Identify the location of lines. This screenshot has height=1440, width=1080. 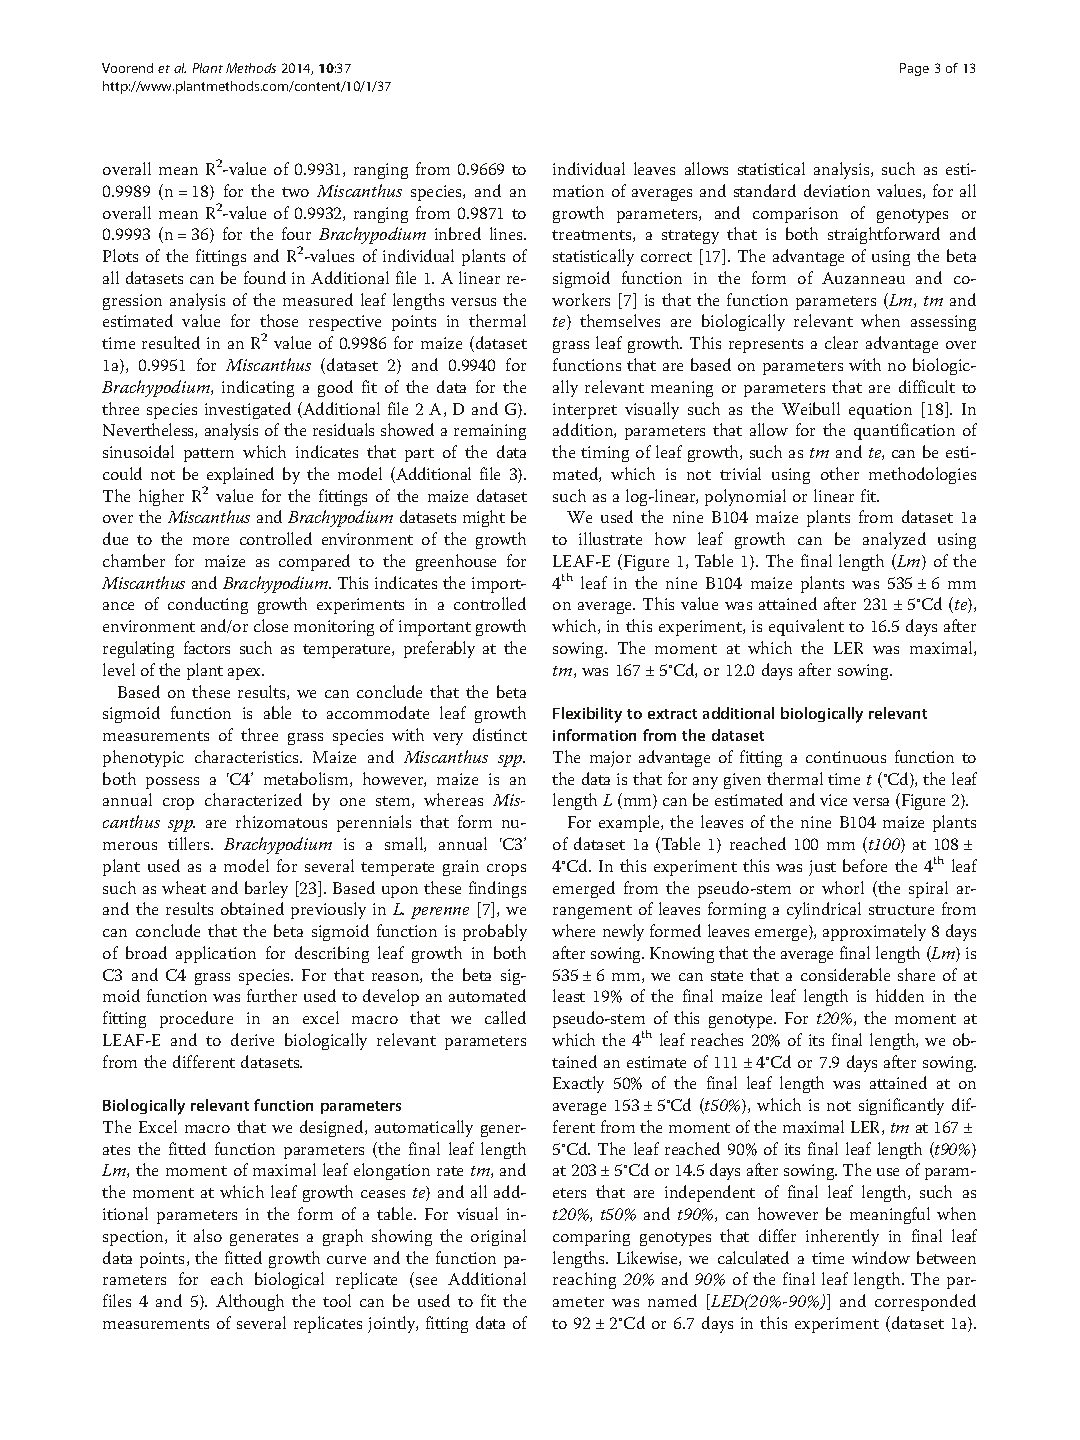
(507, 233).
